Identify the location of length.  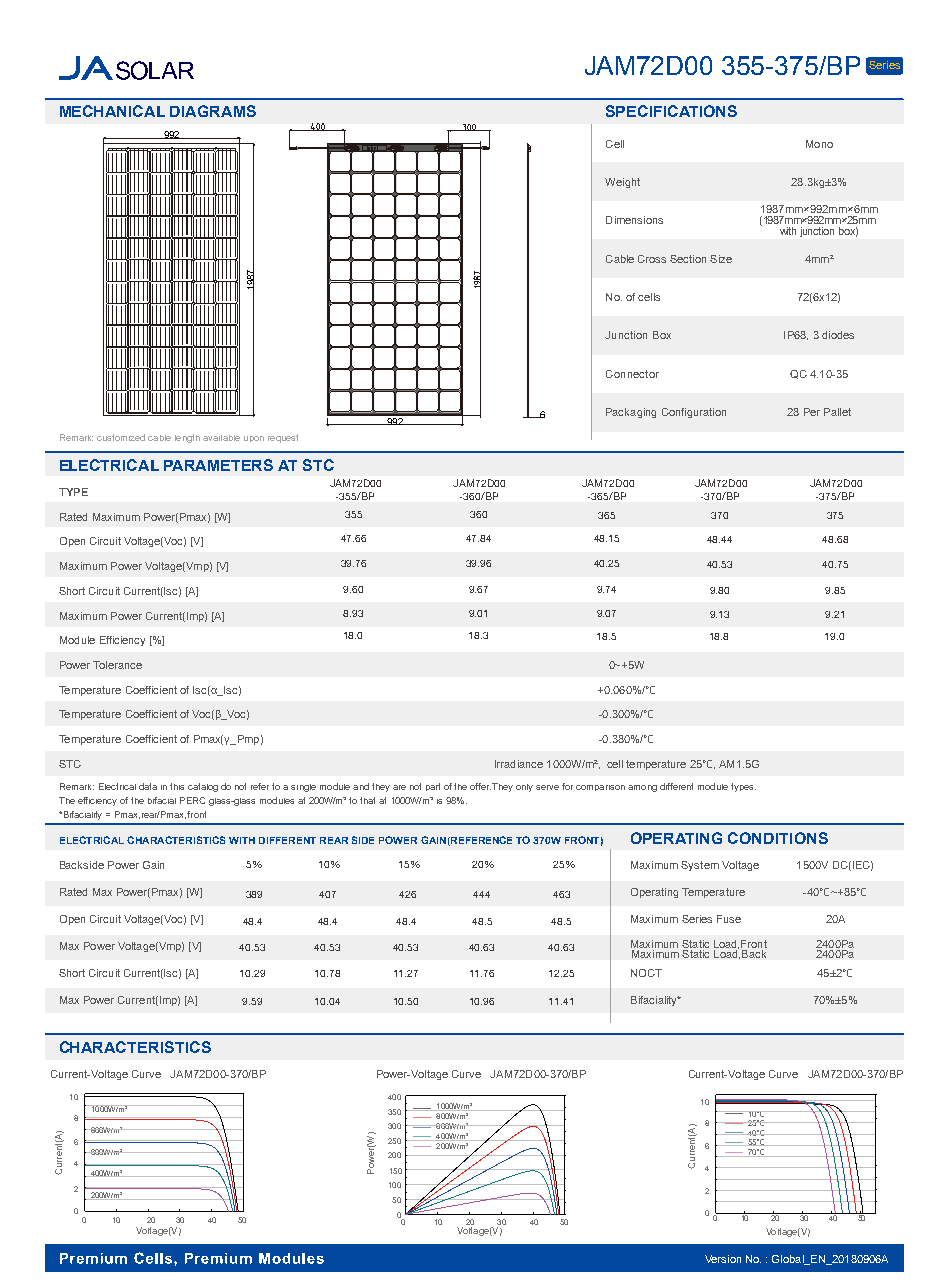
(187, 438).
